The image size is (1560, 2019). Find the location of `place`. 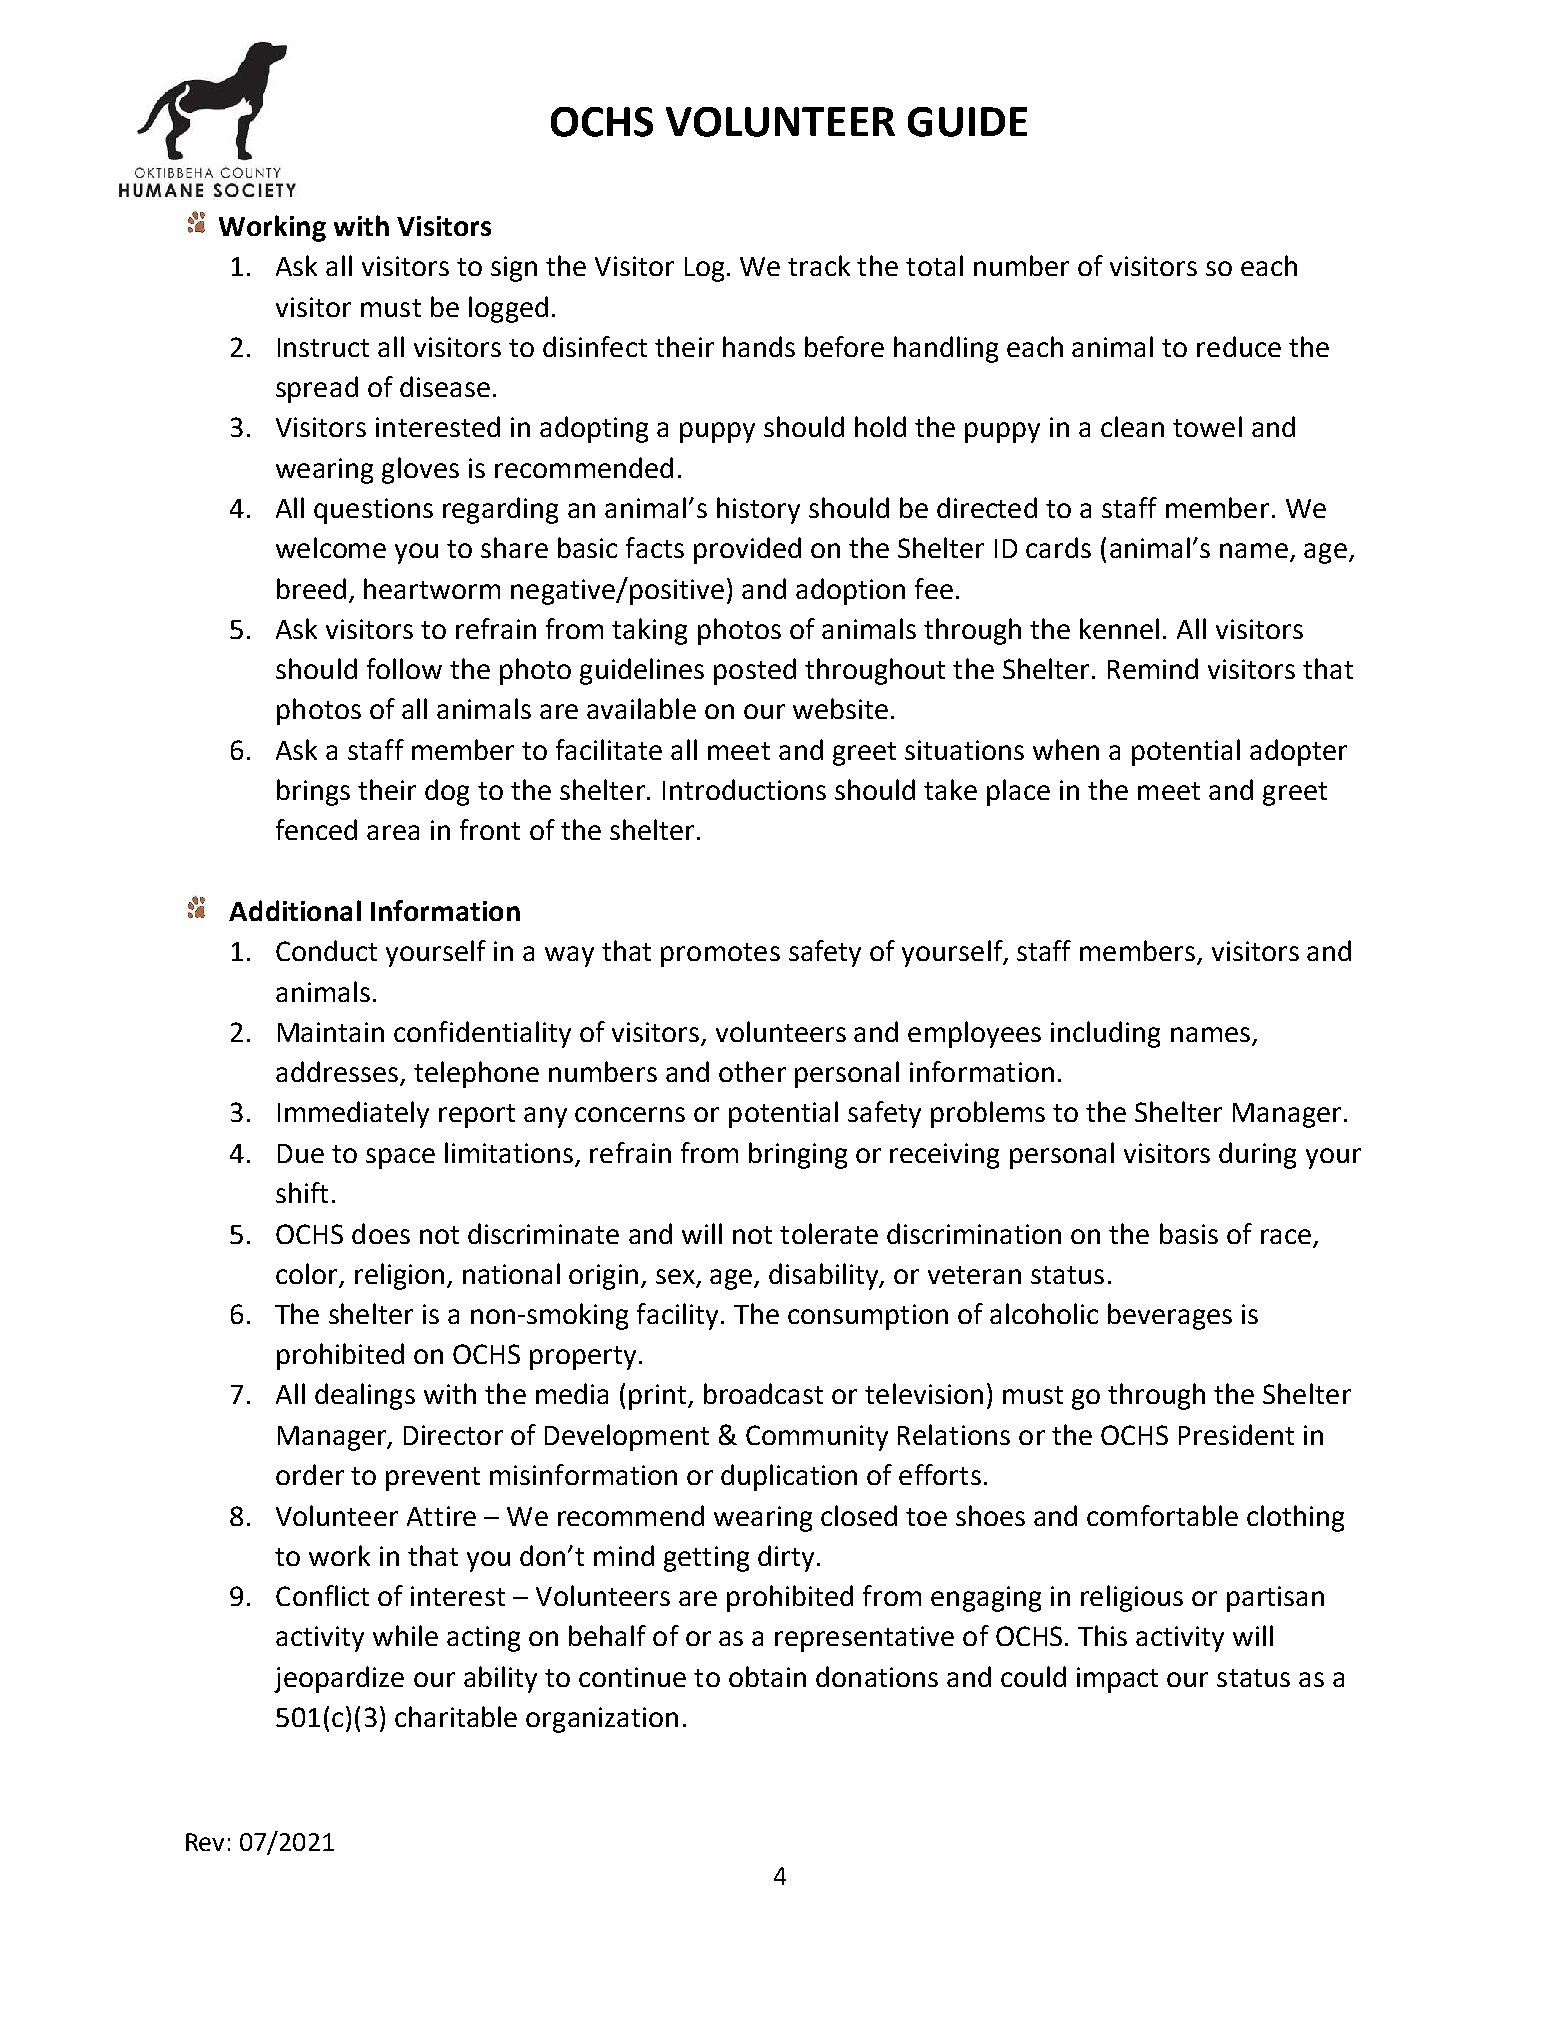

place is located at coordinates (1018, 792).
